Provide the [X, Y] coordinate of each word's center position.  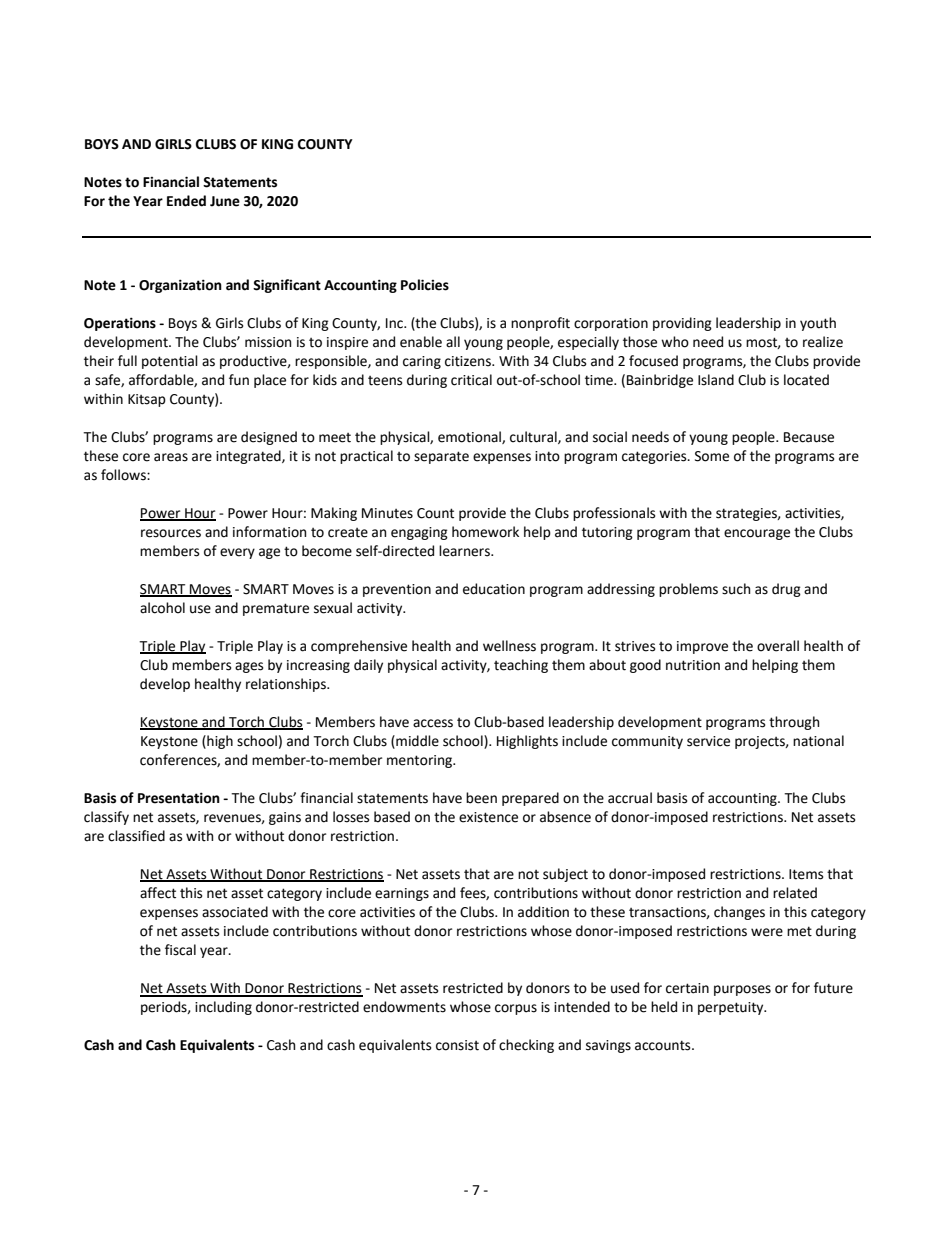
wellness [509, 646]
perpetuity [732, 1008]
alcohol [162, 608]
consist [457, 1045]
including [223, 1008]
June [225, 201]
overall [778, 646]
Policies [425, 285]
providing [682, 324]
